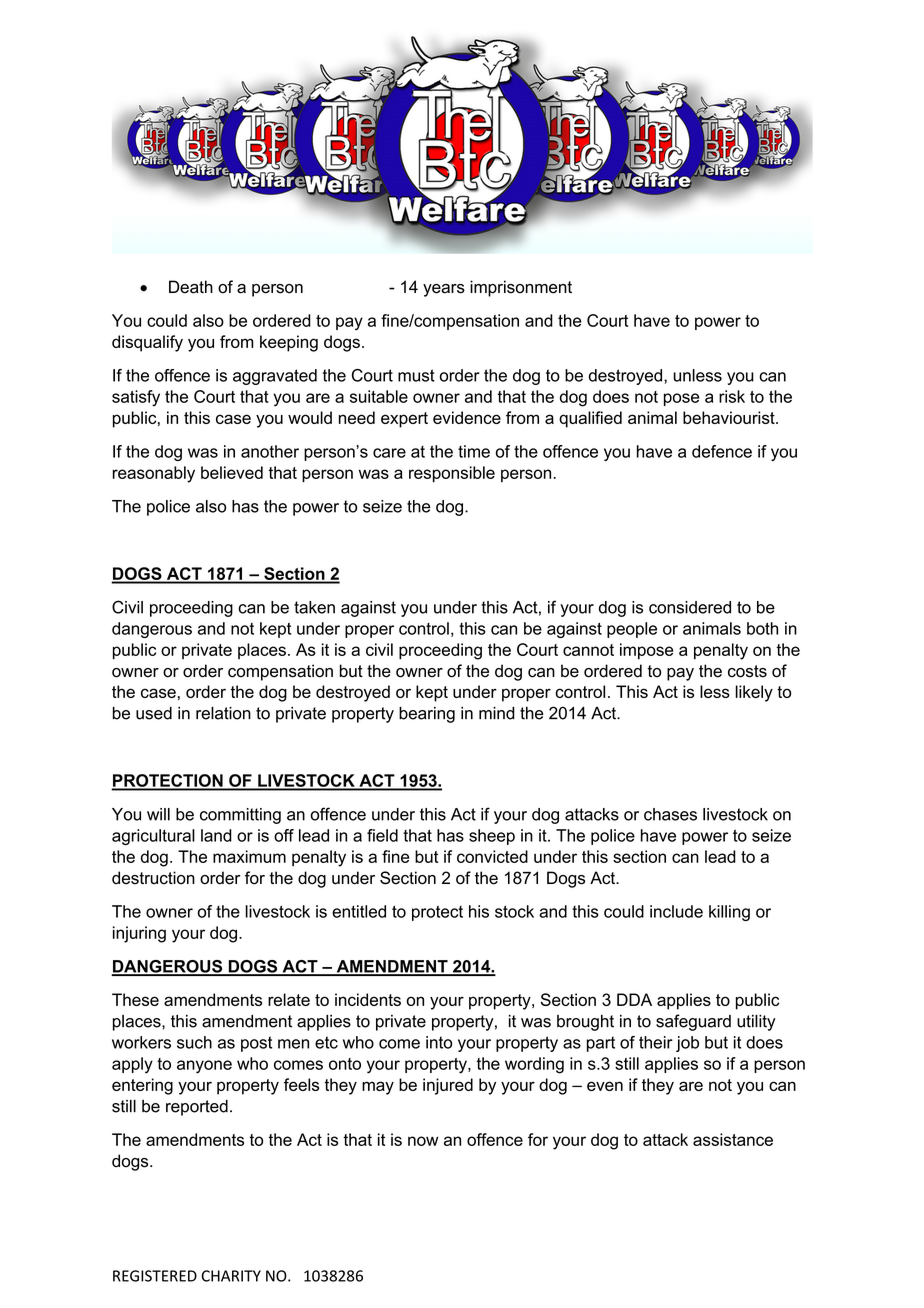 Image resolution: width=924 pixels, height=1308 pixels. Describe the element at coordinates (690, 607) in the document. I see `considered` at that location.
